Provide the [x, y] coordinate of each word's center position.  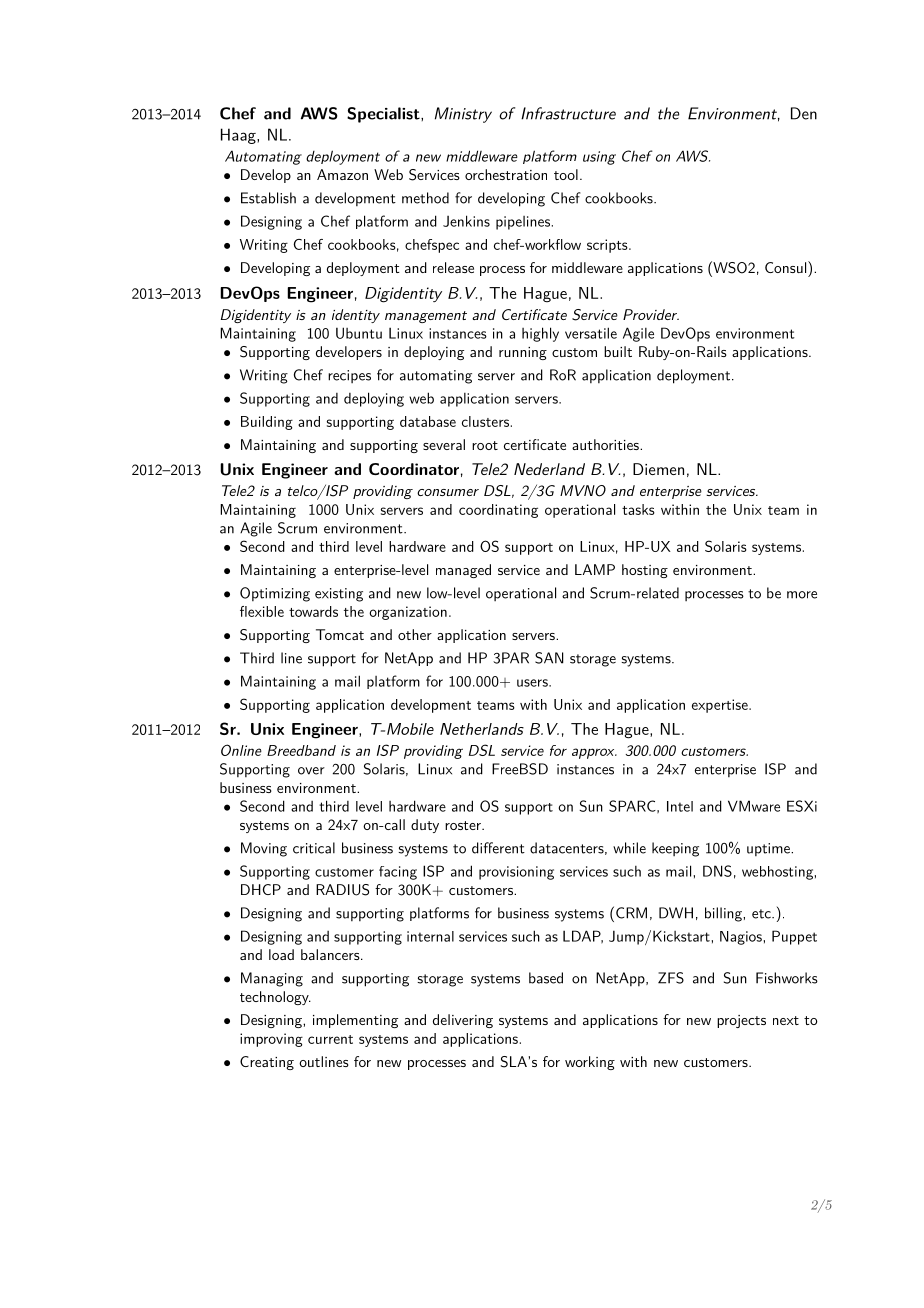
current [330, 1039]
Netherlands [482, 729]
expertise [720, 706]
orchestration [506, 174]
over [311, 771]
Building [267, 423]
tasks [638, 509]
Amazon [342, 174]
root [485, 445]
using [599, 158]
